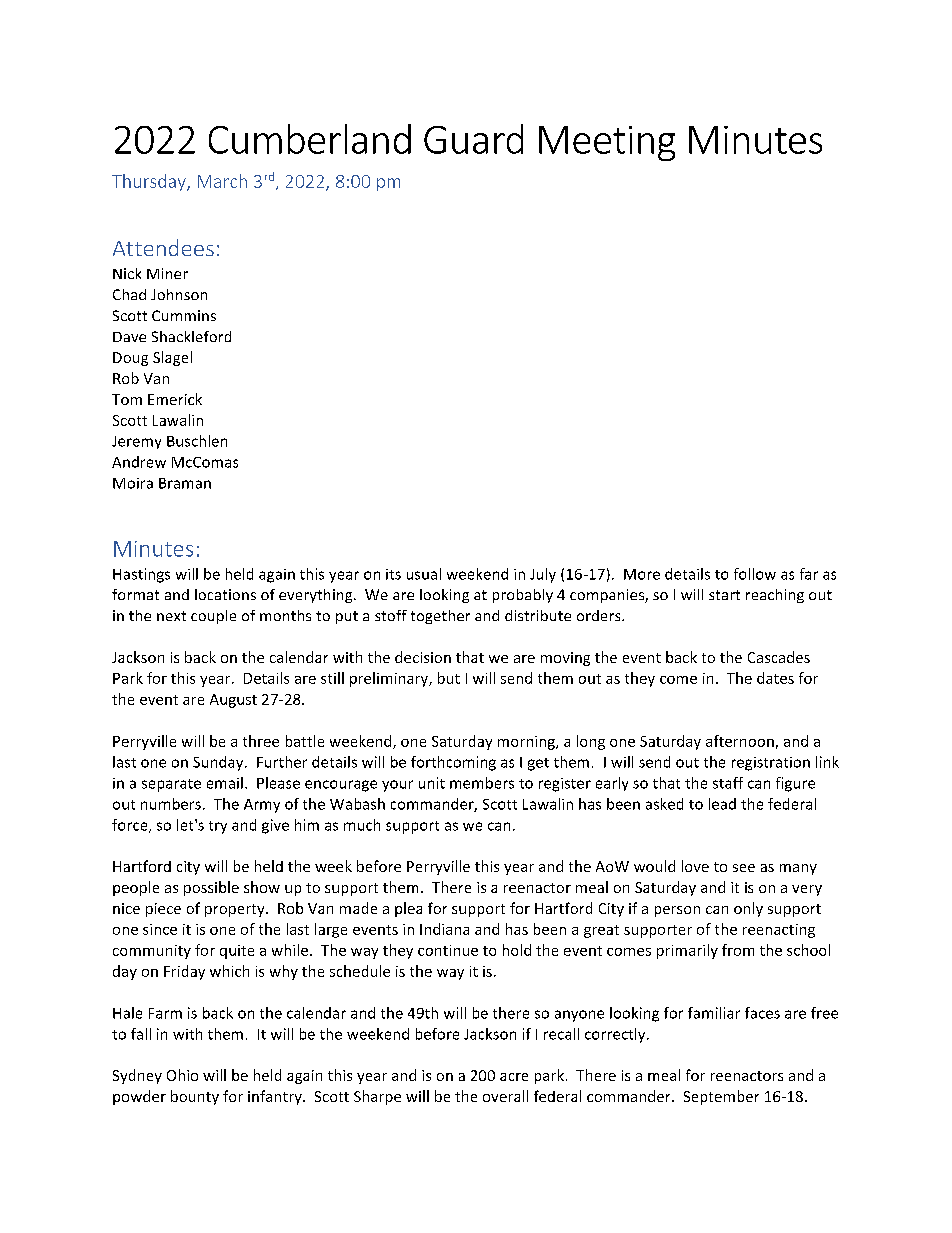 The height and width of the document is (1233, 952). What do you see at coordinates (755, 574) in the document?
I see `follow` at bounding box center [755, 574].
